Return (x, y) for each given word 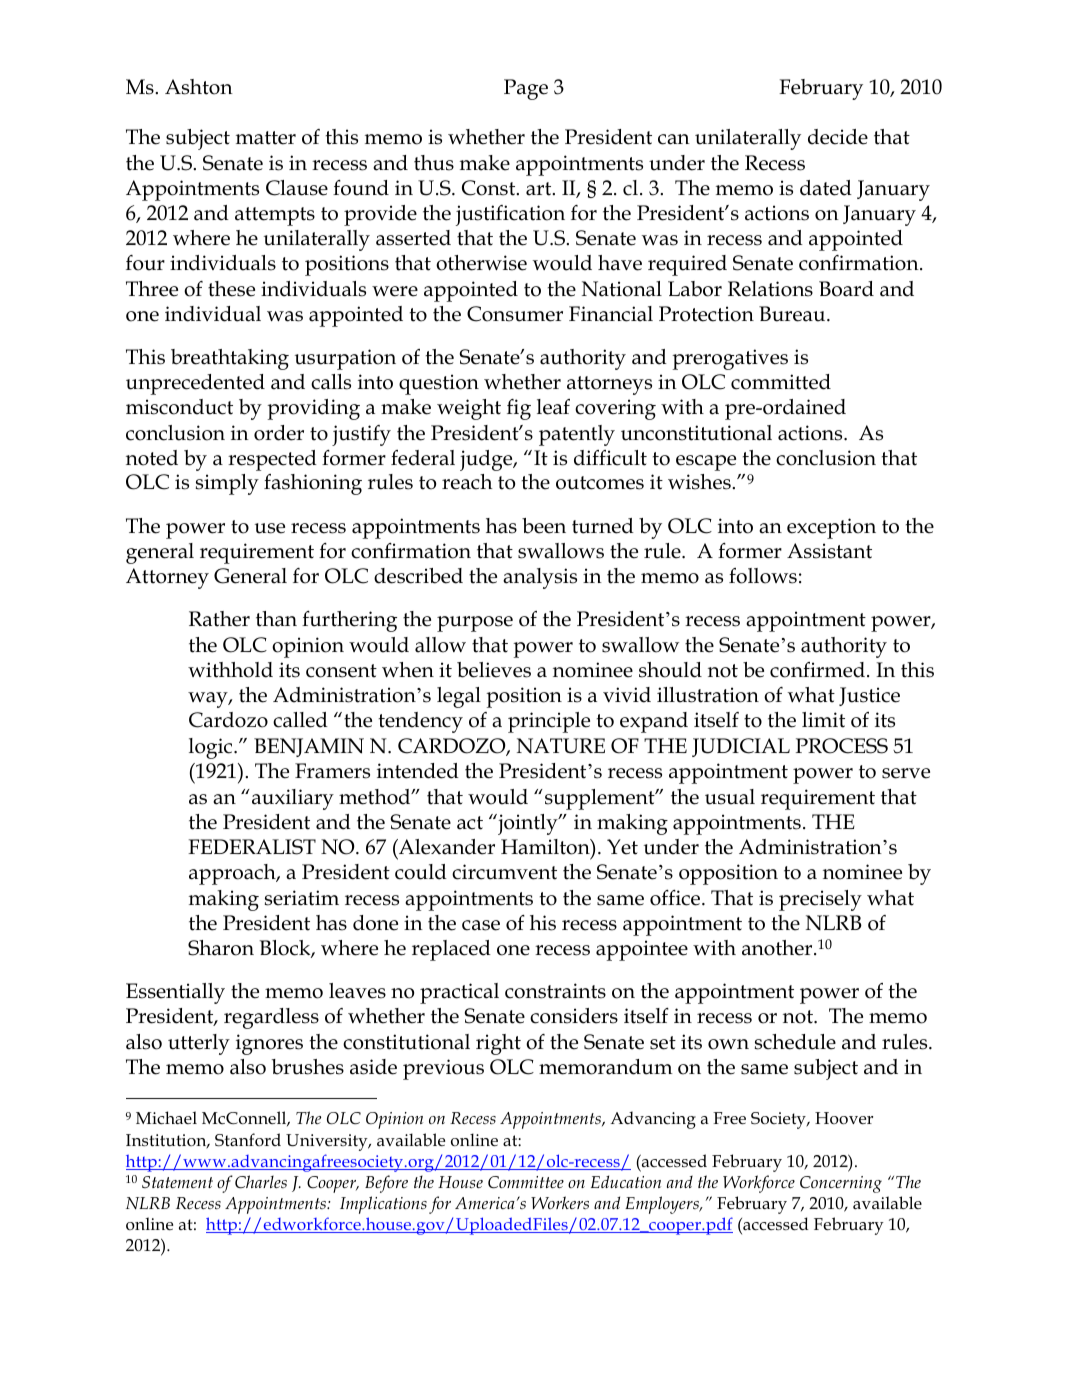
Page (526, 89)
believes (494, 670)
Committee (526, 1182)
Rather (219, 619)
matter (266, 138)
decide (838, 137)
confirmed (819, 670)
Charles (261, 1182)
